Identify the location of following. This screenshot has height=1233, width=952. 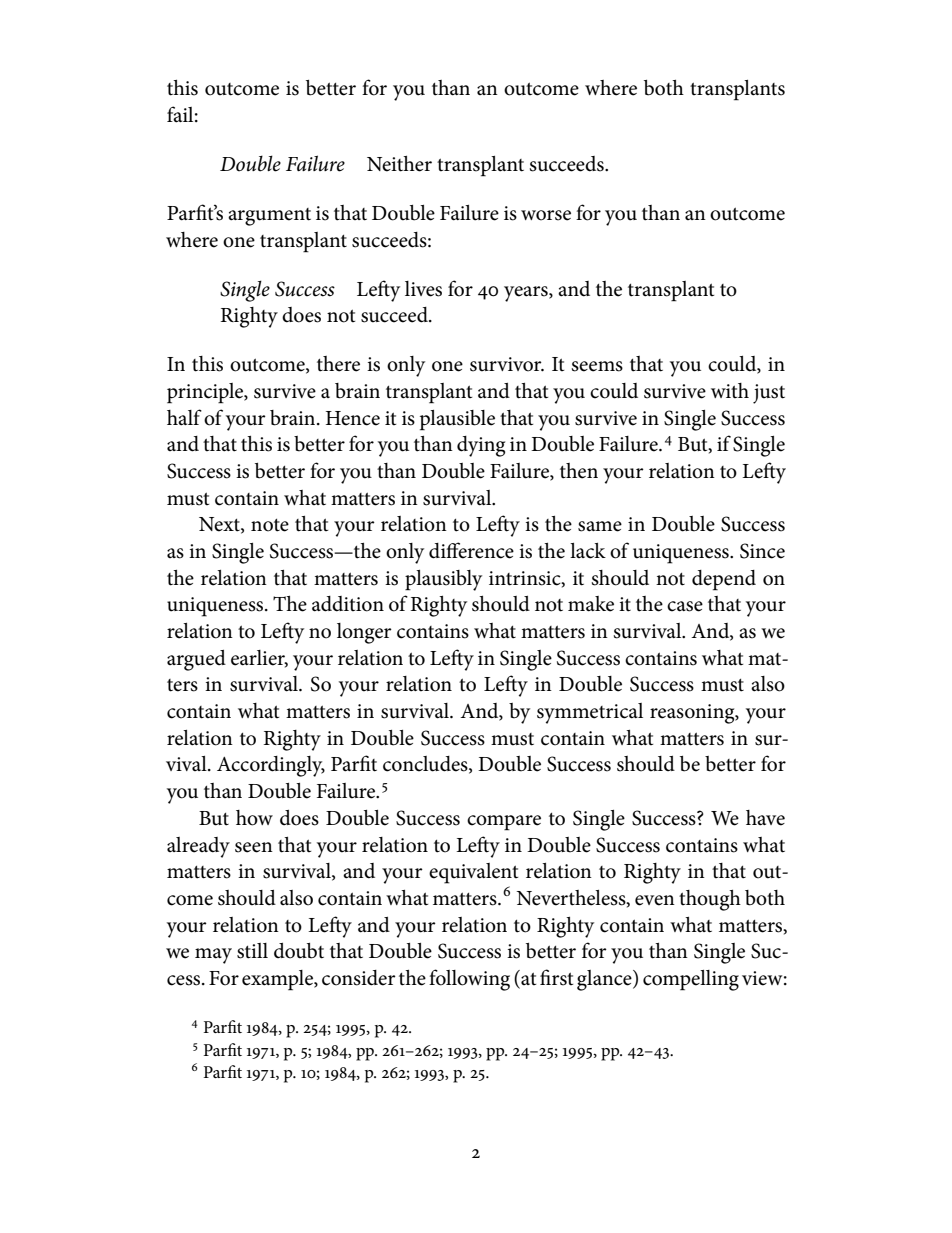
(469, 980).
